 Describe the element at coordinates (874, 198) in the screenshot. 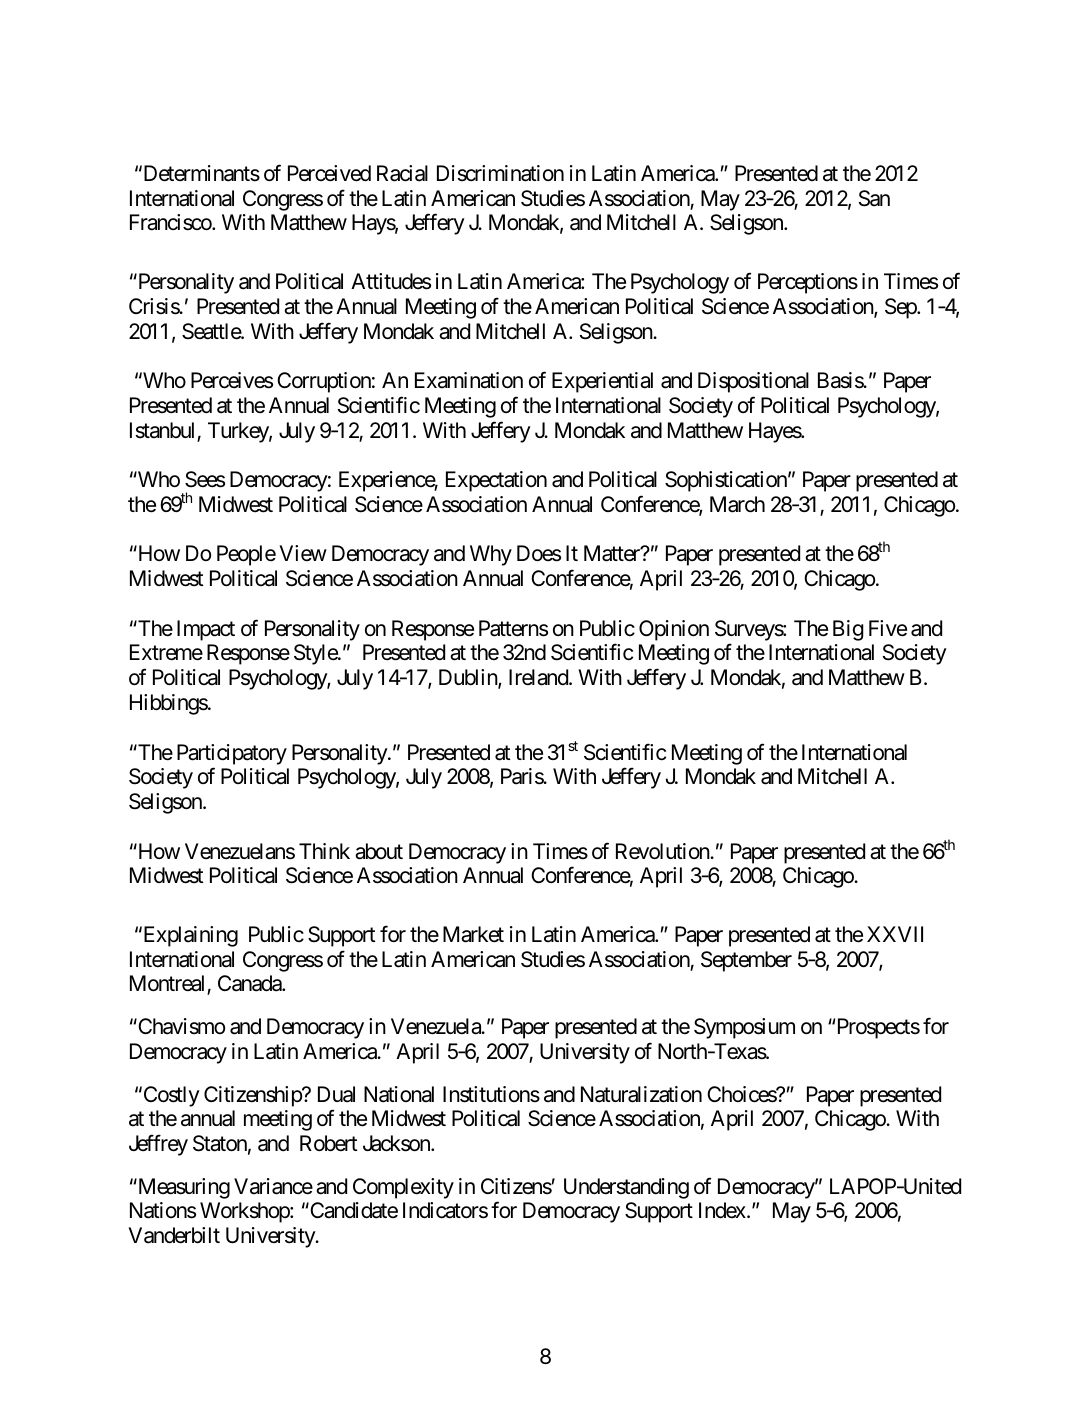

I see `San` at that location.
